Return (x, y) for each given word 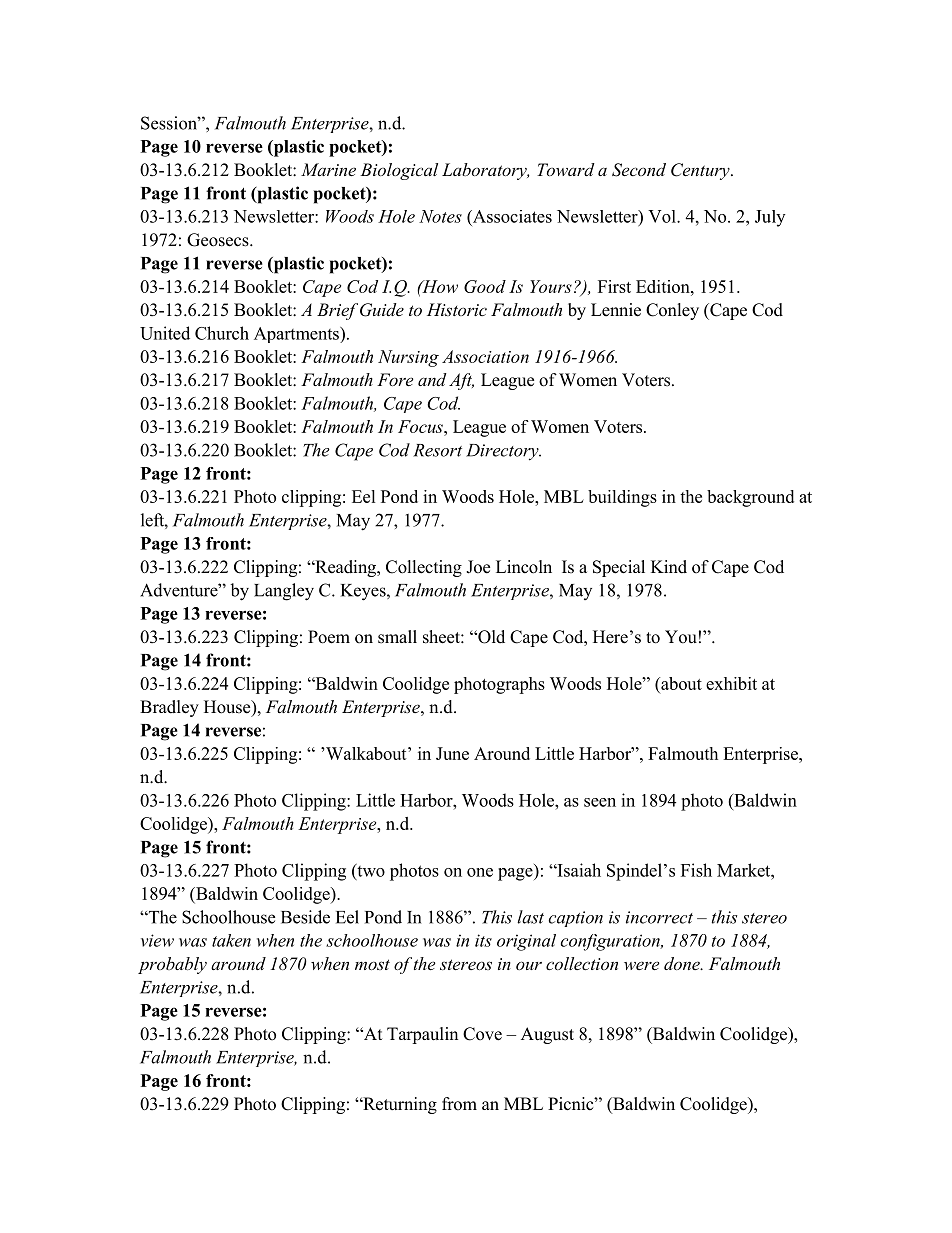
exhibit (731, 683)
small (397, 637)
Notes (440, 216)
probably (172, 965)
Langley (284, 592)
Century (701, 171)
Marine (328, 169)
